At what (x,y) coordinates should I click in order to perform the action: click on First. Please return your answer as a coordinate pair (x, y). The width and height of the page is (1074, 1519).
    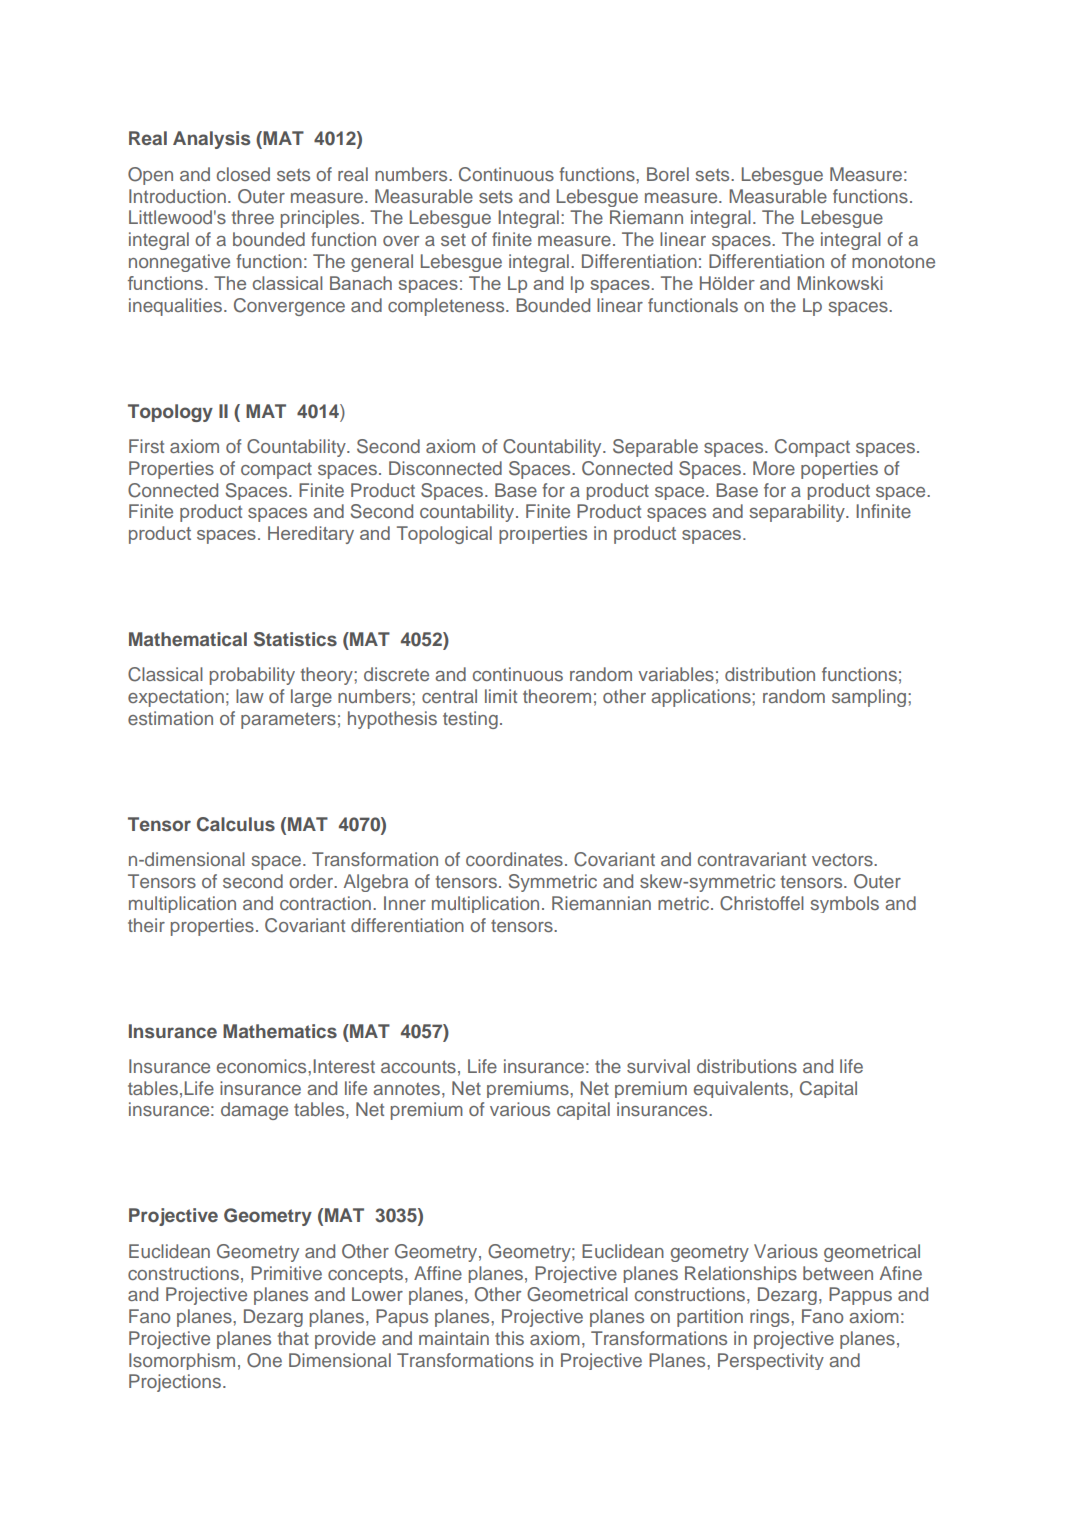
    Looking at the image, I should click on (146, 446).
